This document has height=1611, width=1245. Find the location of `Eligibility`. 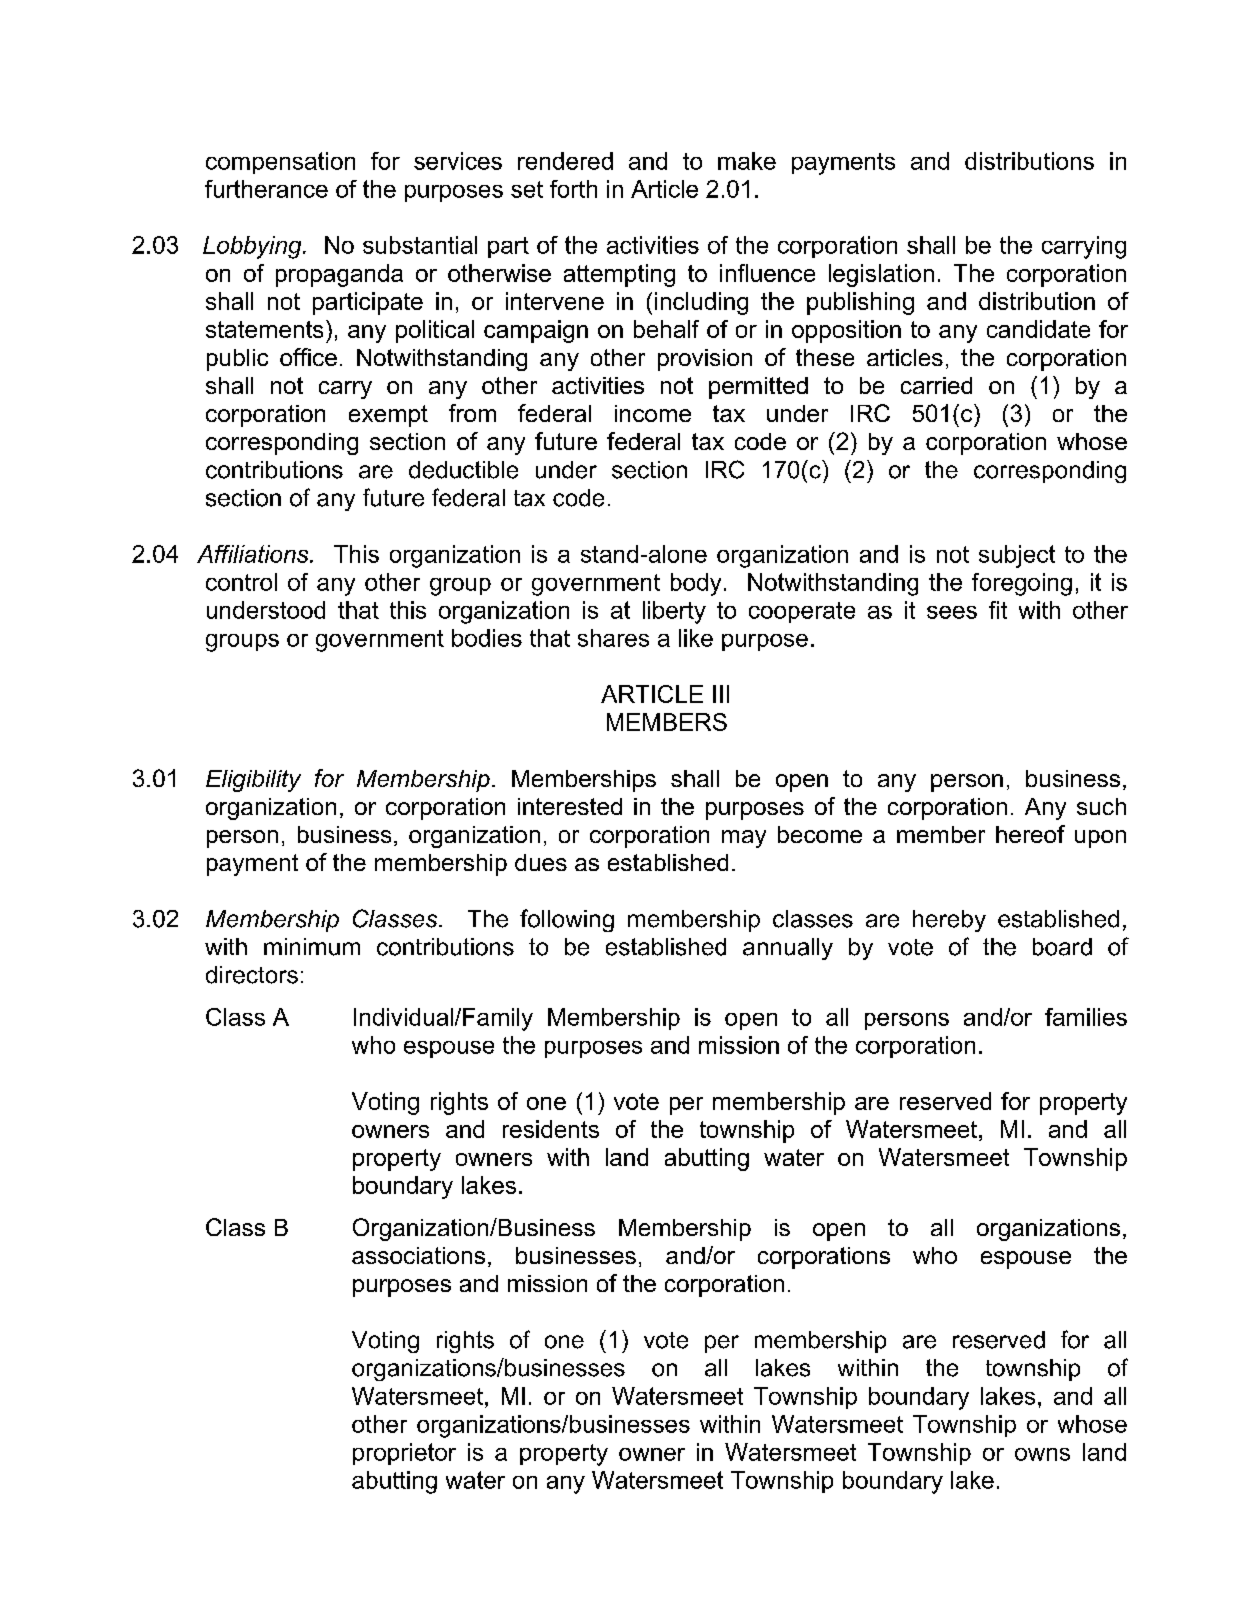

Eligibility is located at coordinates (253, 781).
